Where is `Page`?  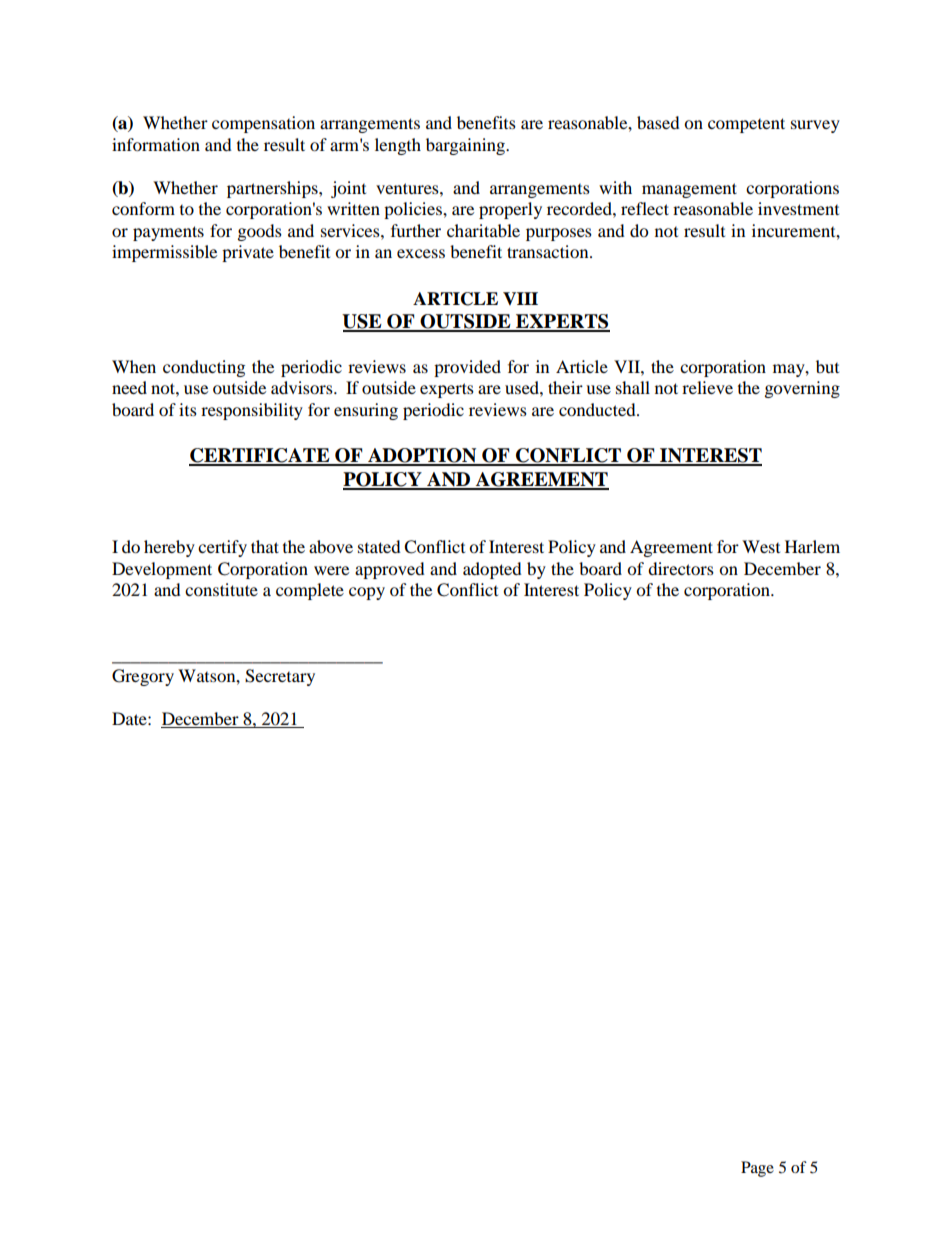
Page is located at coordinates (757, 1169).
